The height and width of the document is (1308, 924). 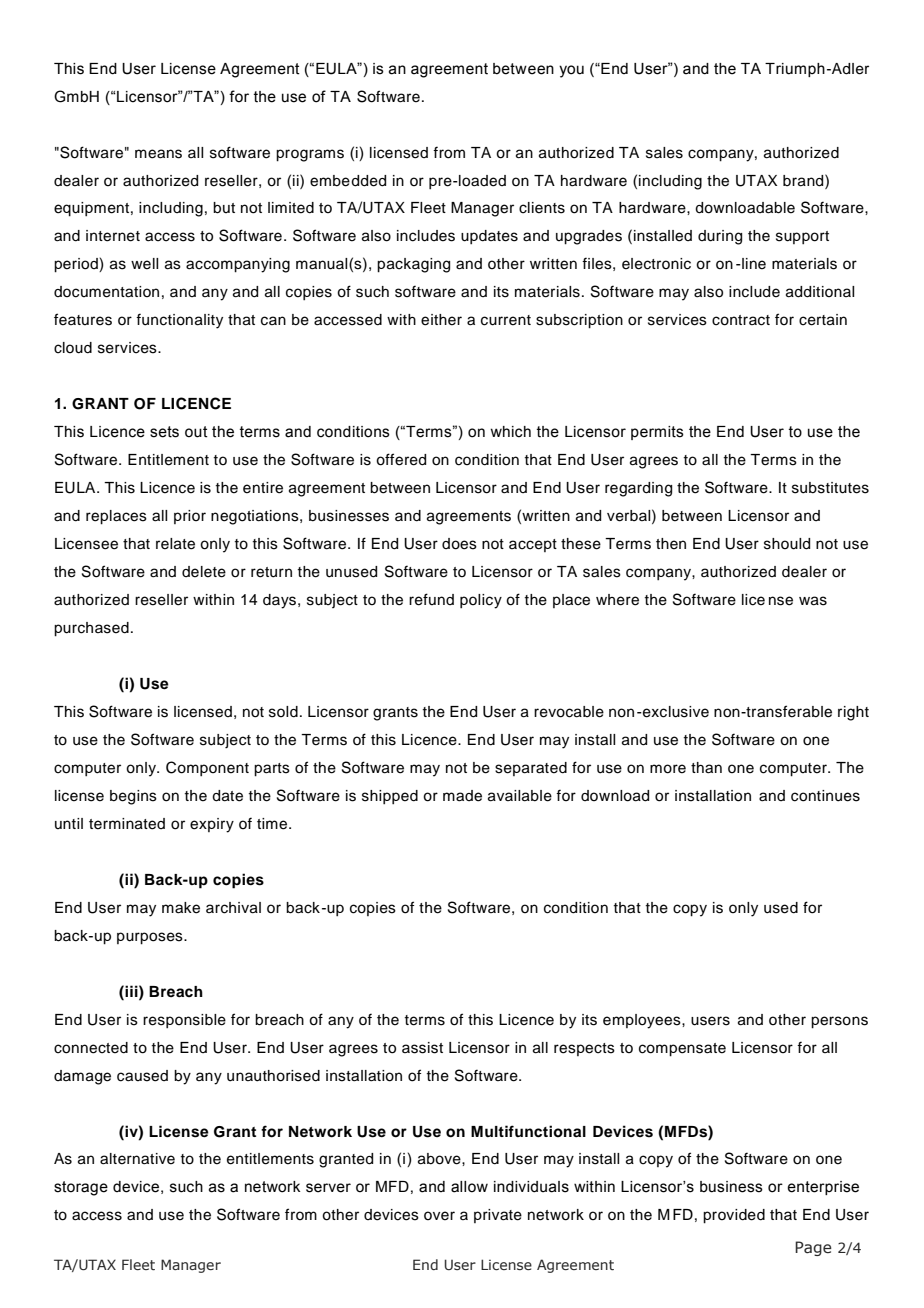 What do you see at coordinates (804, 180) in the document?
I see `brand` at bounding box center [804, 180].
